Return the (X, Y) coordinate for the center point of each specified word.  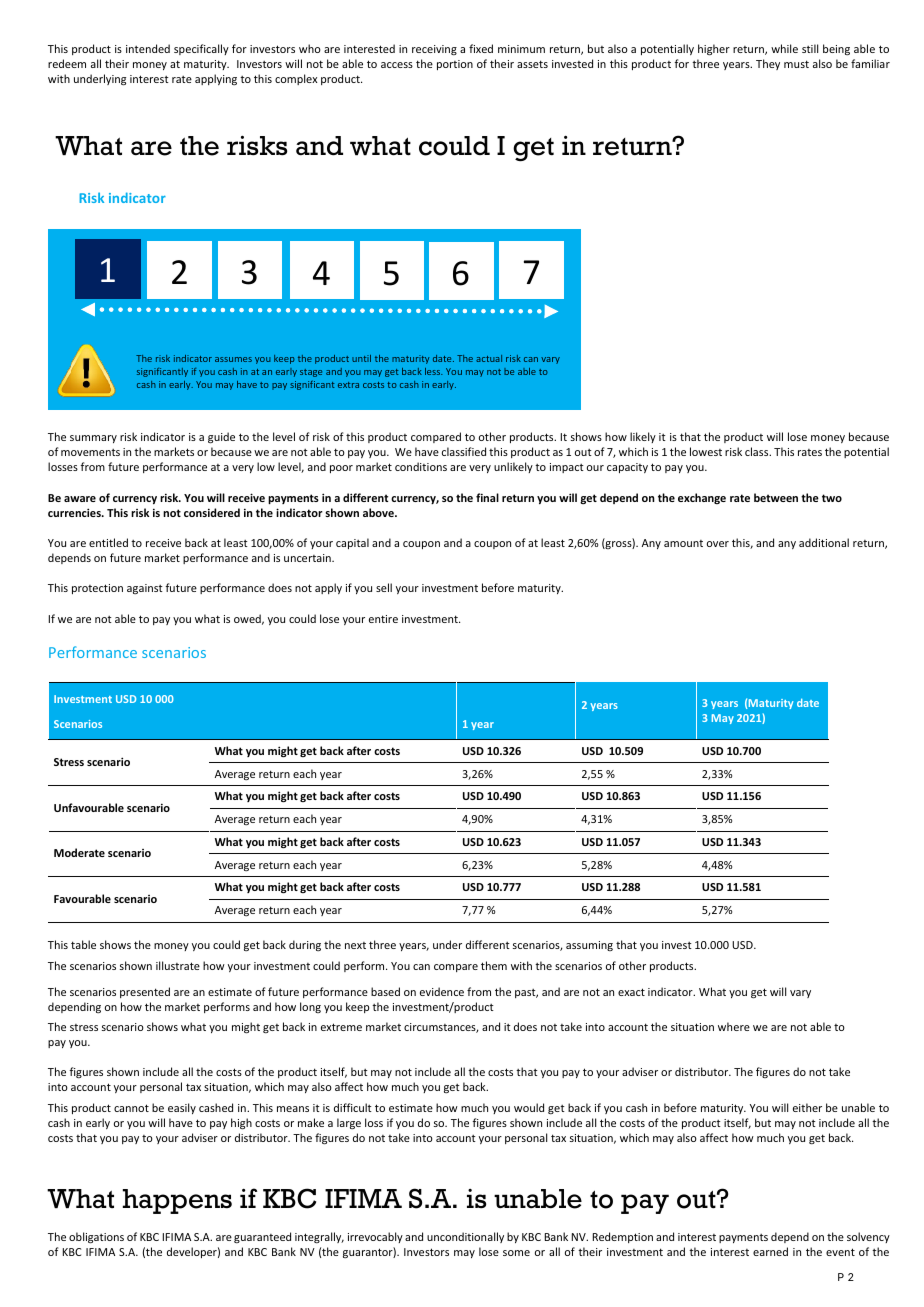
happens (177, 1201)
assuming (589, 946)
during (305, 945)
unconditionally (465, 1237)
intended (148, 48)
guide (221, 438)
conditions (421, 466)
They (768, 64)
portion (455, 65)
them (494, 965)
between (776, 497)
